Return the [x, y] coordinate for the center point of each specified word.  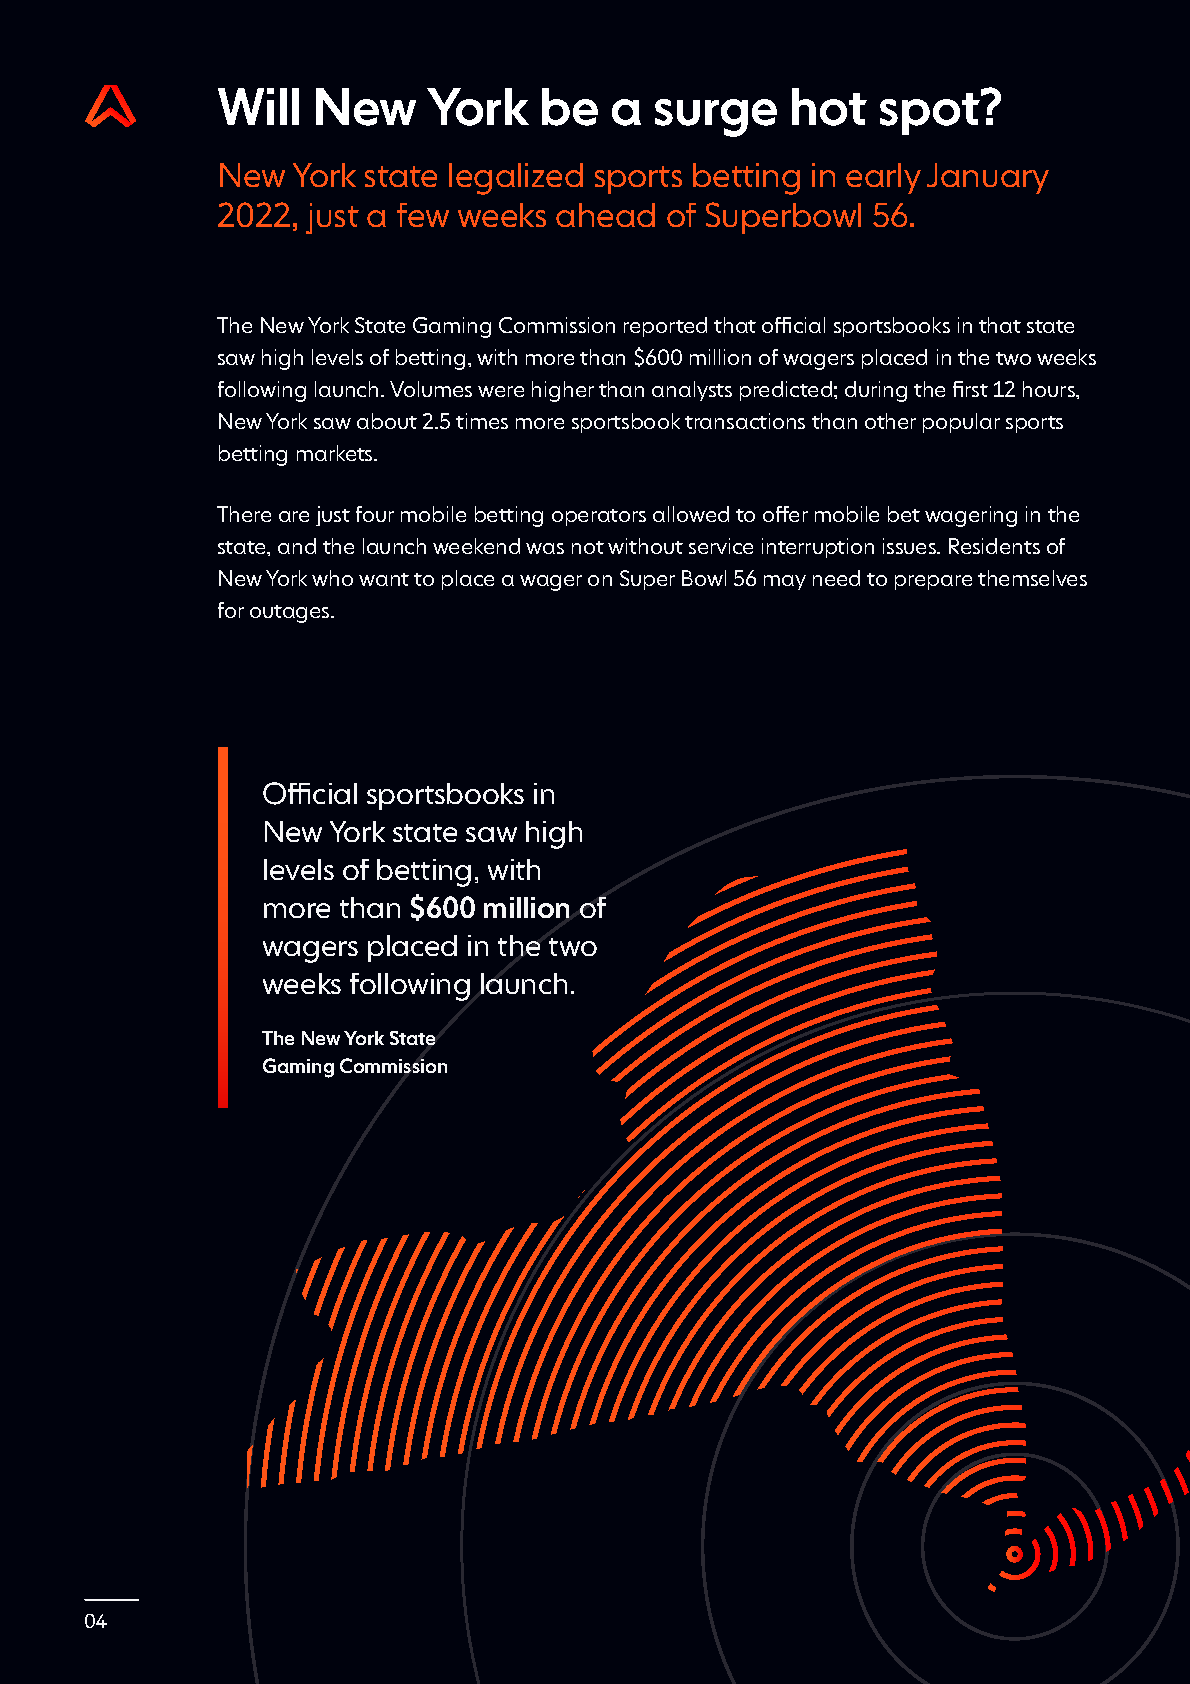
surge [716, 118]
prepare [933, 582]
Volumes [431, 389]
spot [931, 113]
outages [291, 614]
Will [258, 106]
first [970, 389]
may [785, 582]
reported [665, 327]
